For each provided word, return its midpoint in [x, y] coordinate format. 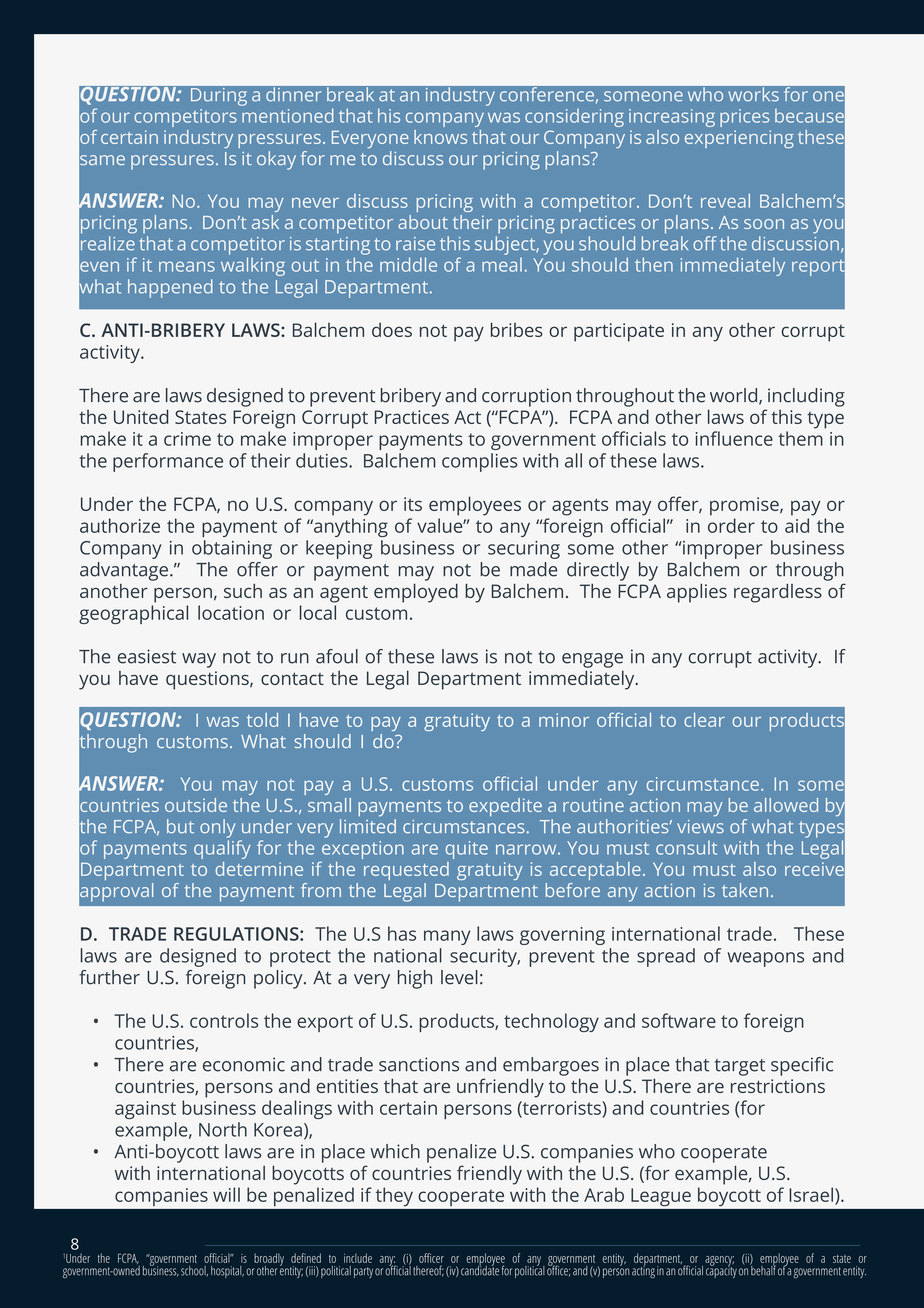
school [194, 1271]
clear [704, 720]
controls [224, 1020]
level [459, 977]
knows [440, 137]
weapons [766, 959]
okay [276, 160]
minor [564, 720]
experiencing [739, 139]
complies [480, 462]
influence [734, 438]
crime [187, 439]
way [199, 660]
